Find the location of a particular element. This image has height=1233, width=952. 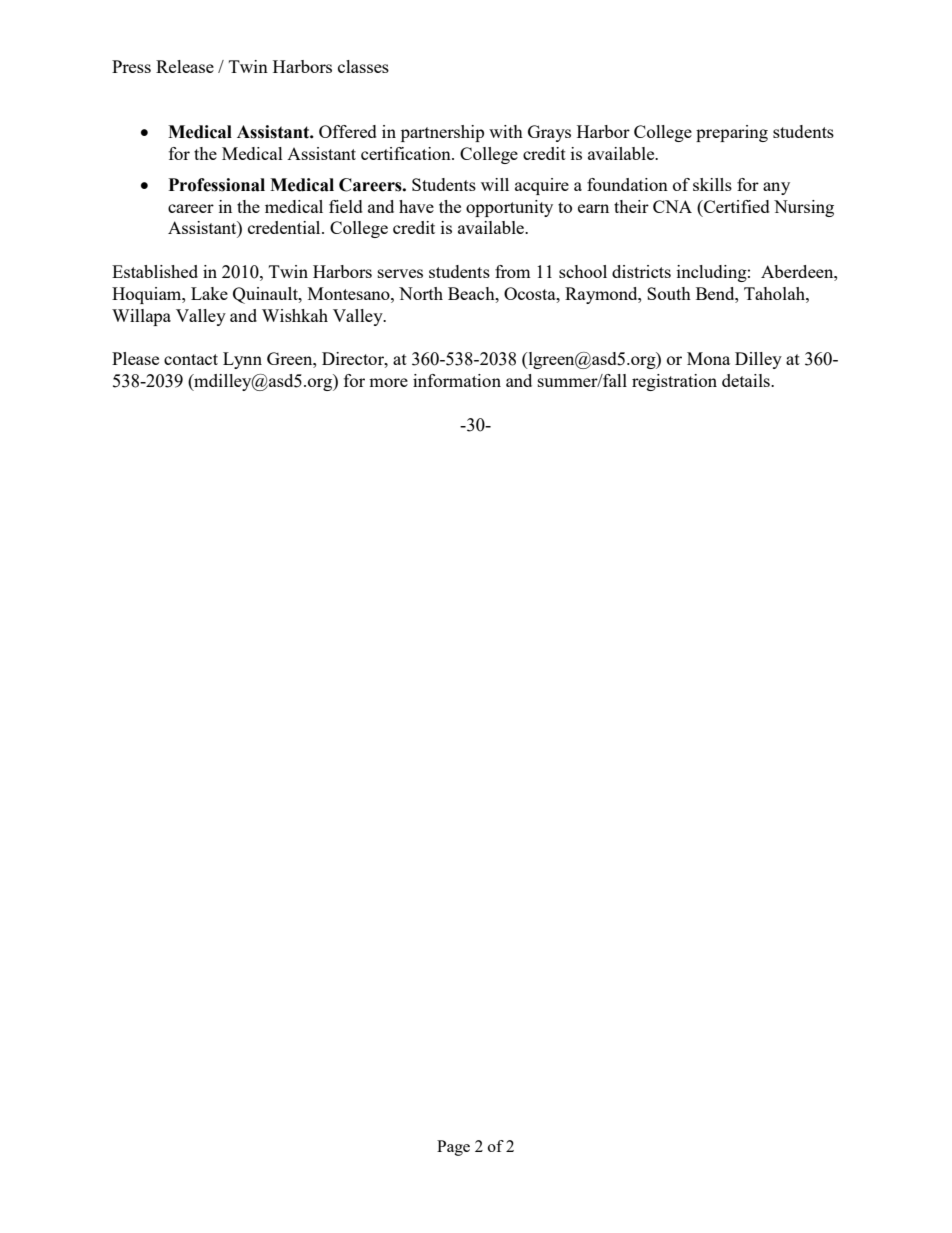

more is located at coordinates (388, 382).
